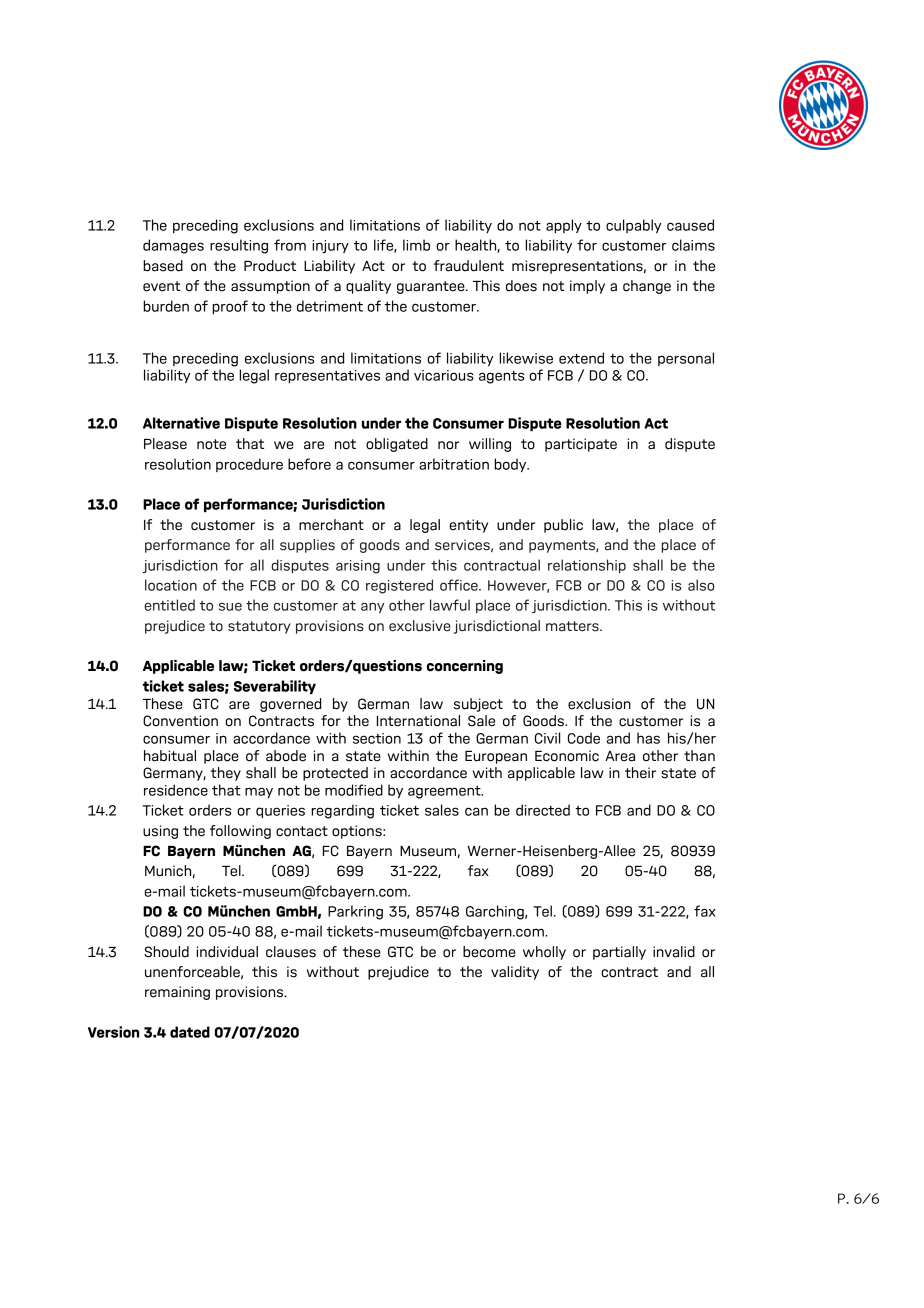 The height and width of the screenshot is (1308, 924). Describe the element at coordinates (647, 287) in the screenshot. I see `change` at that location.
